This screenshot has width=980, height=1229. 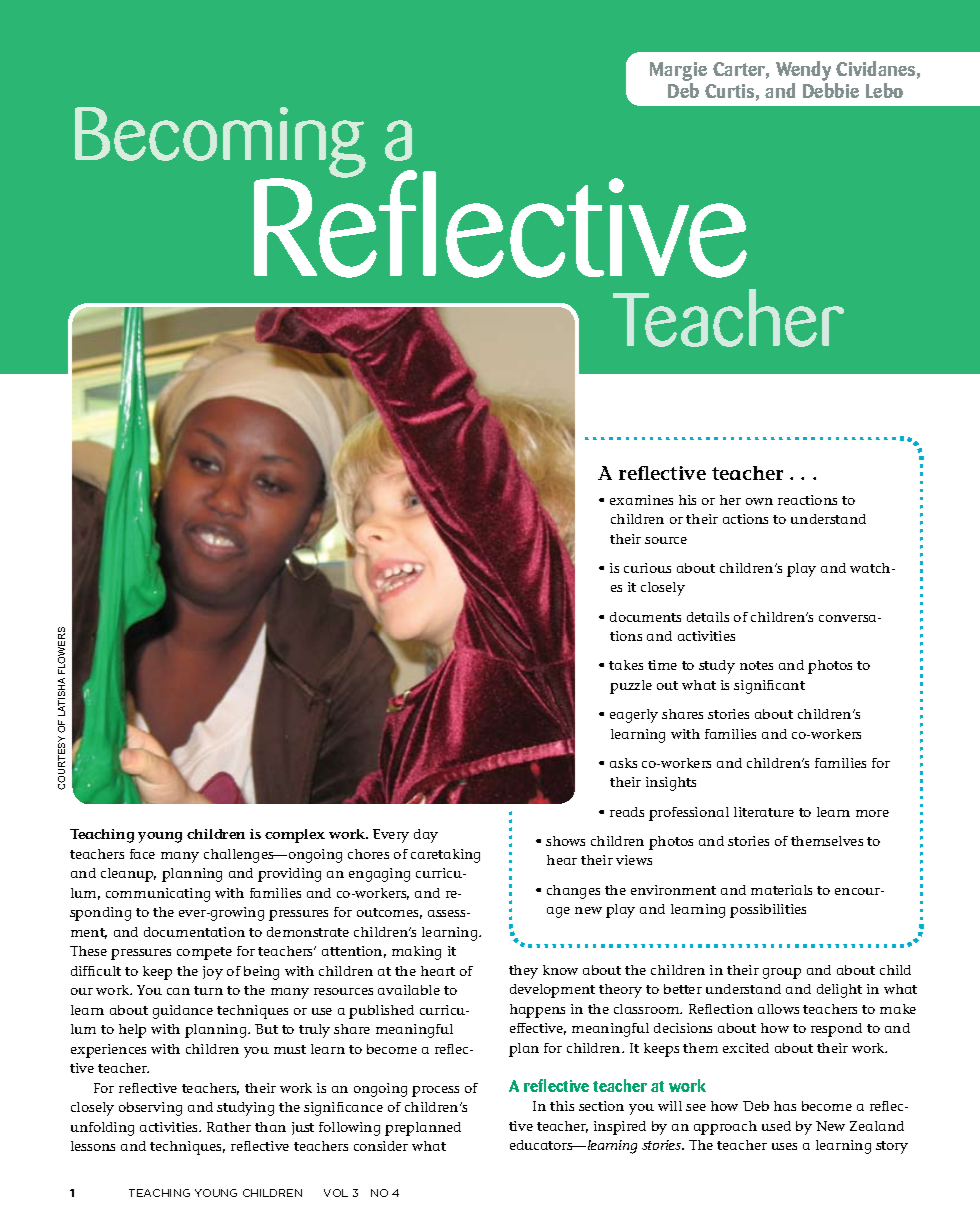 What do you see at coordinates (803, 71) in the screenshot?
I see `Wendy` at bounding box center [803, 71].
